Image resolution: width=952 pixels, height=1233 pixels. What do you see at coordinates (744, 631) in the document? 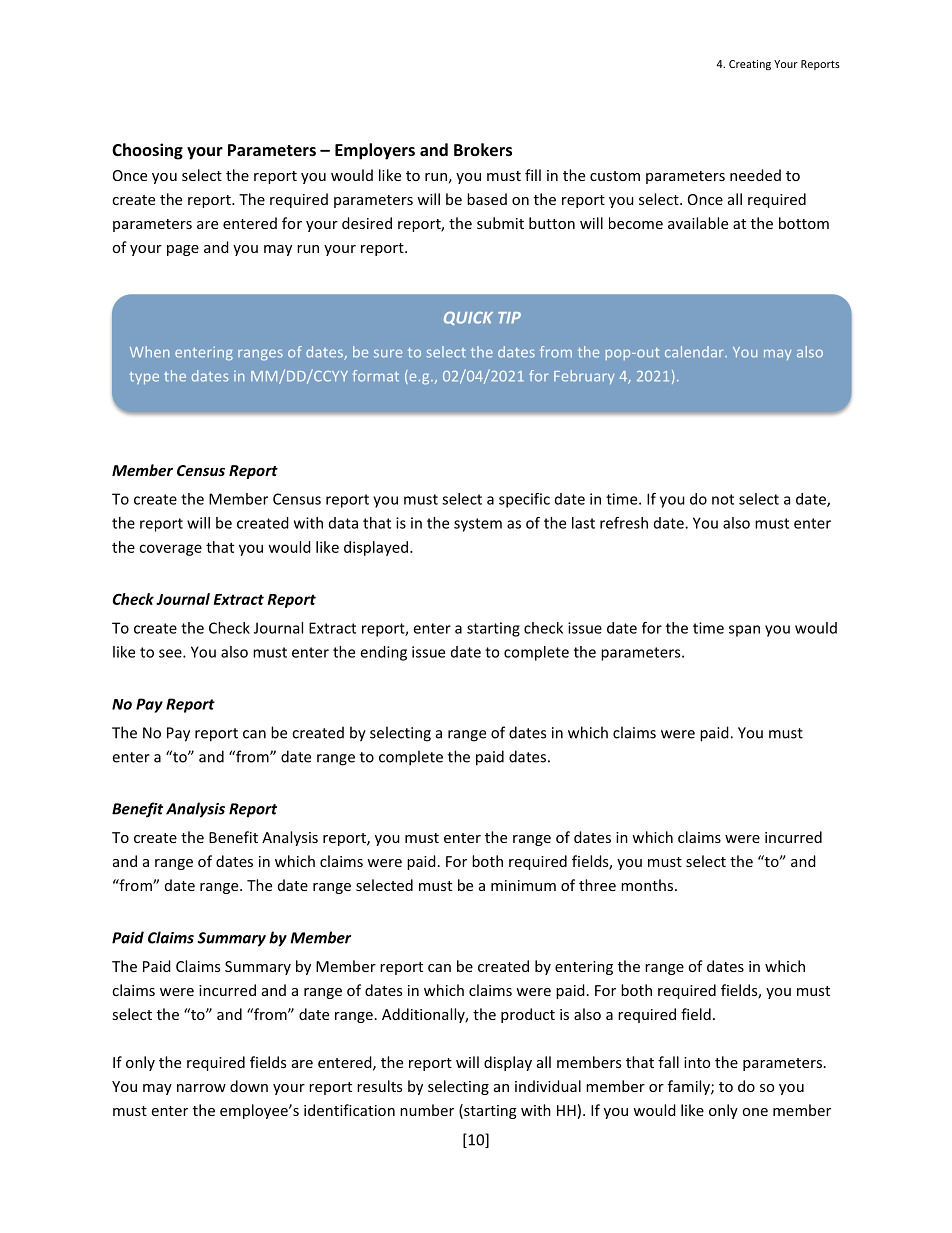
I see `span` at bounding box center [744, 631].
